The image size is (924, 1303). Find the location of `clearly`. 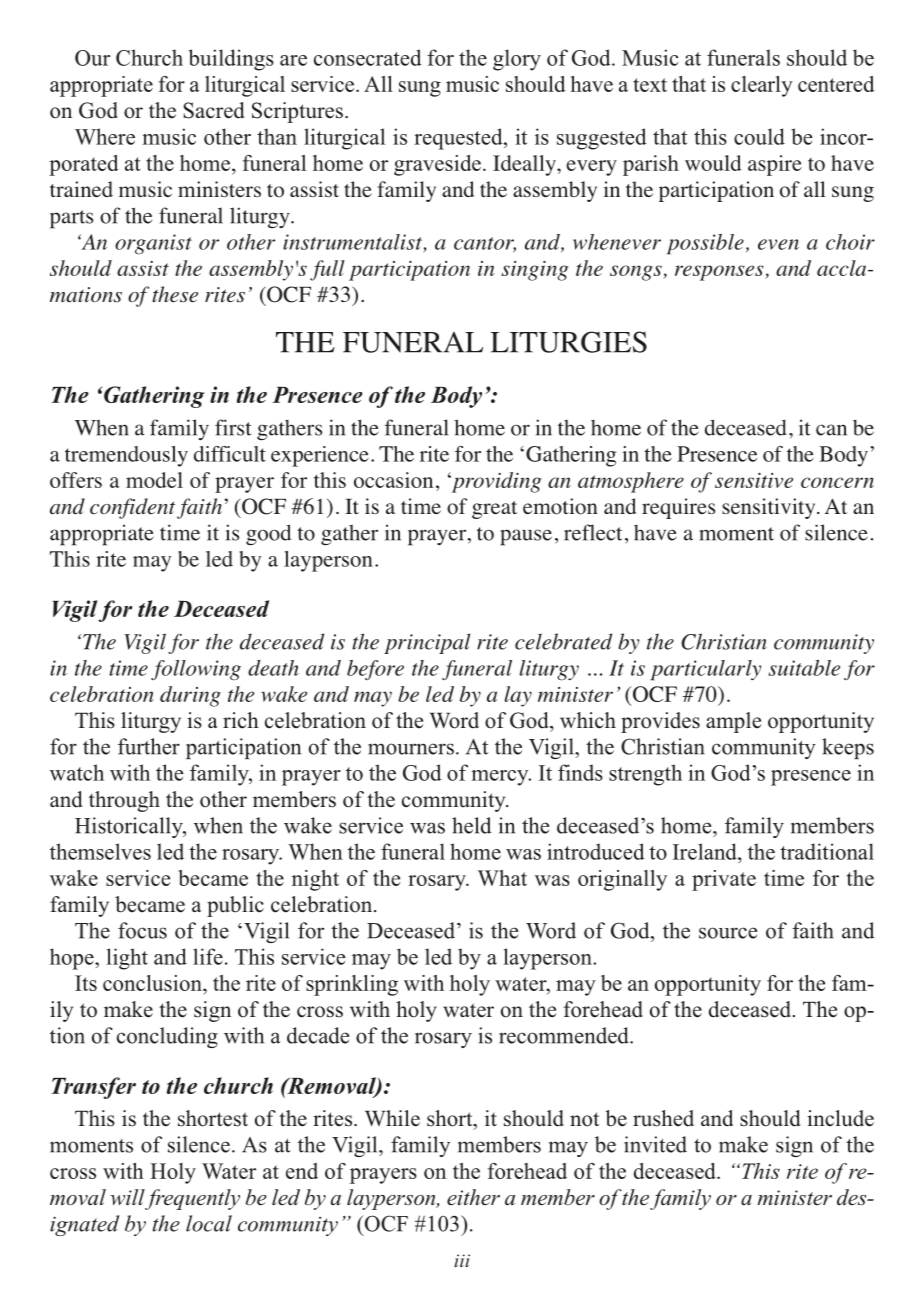

clearly is located at coordinates (762, 86).
